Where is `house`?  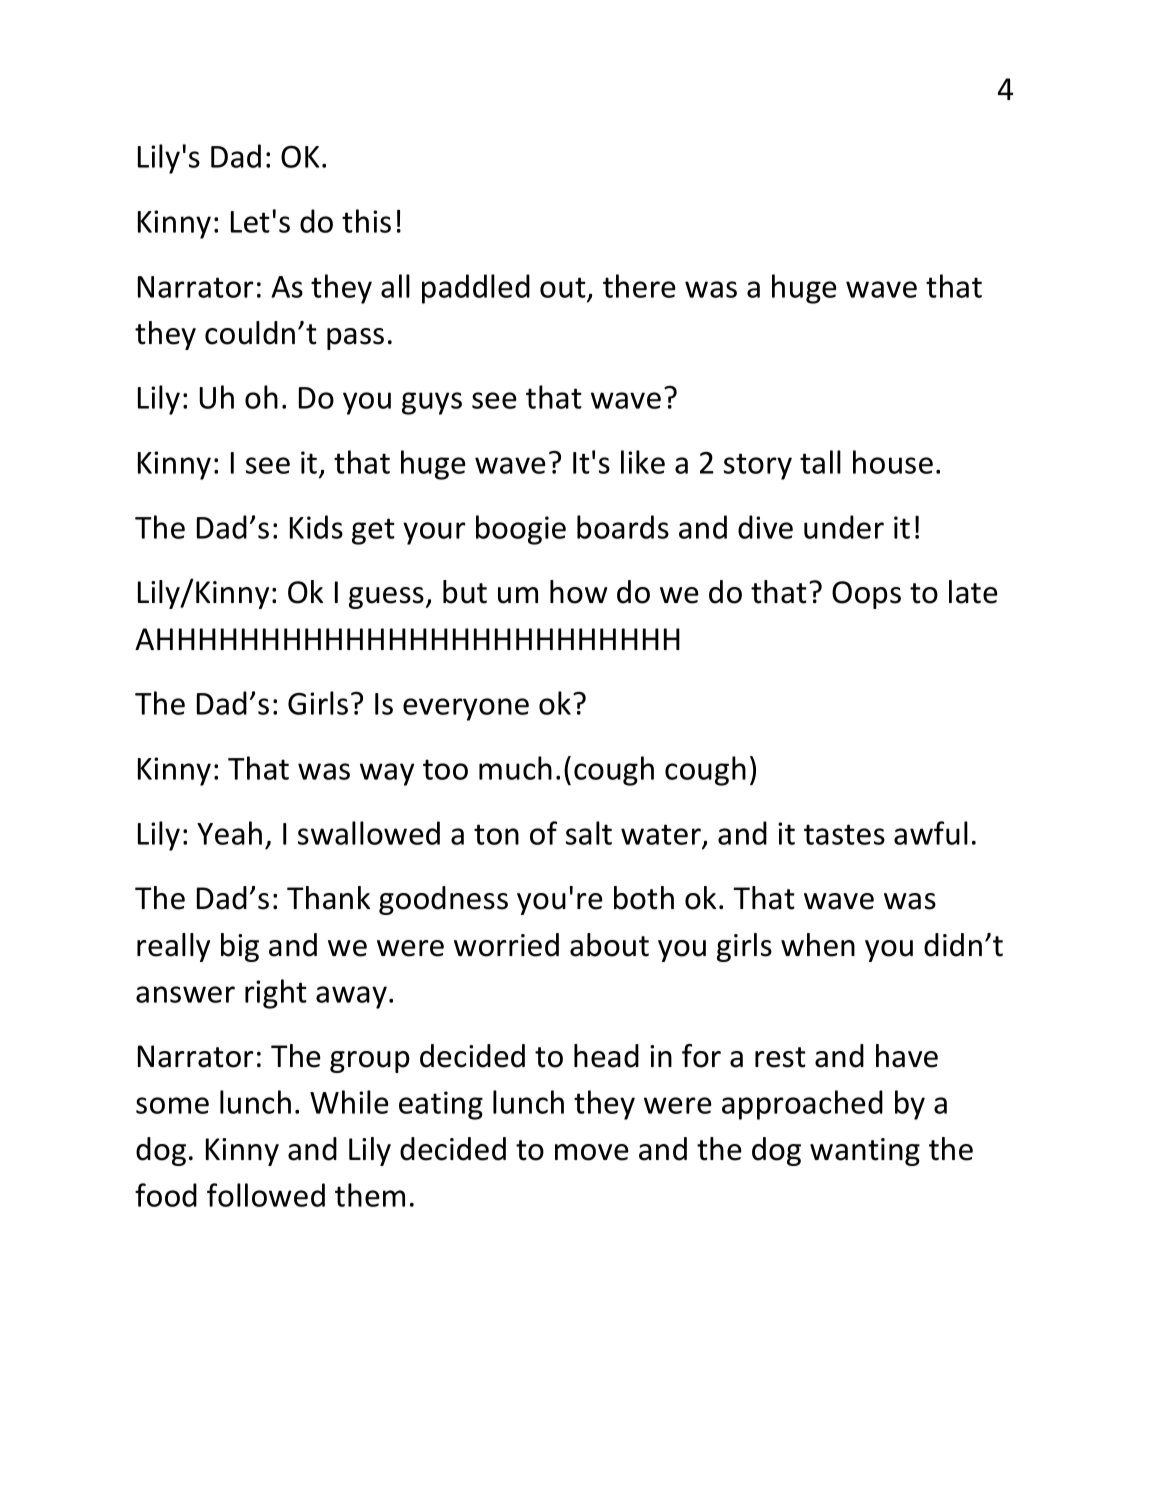 house is located at coordinates (893, 462).
